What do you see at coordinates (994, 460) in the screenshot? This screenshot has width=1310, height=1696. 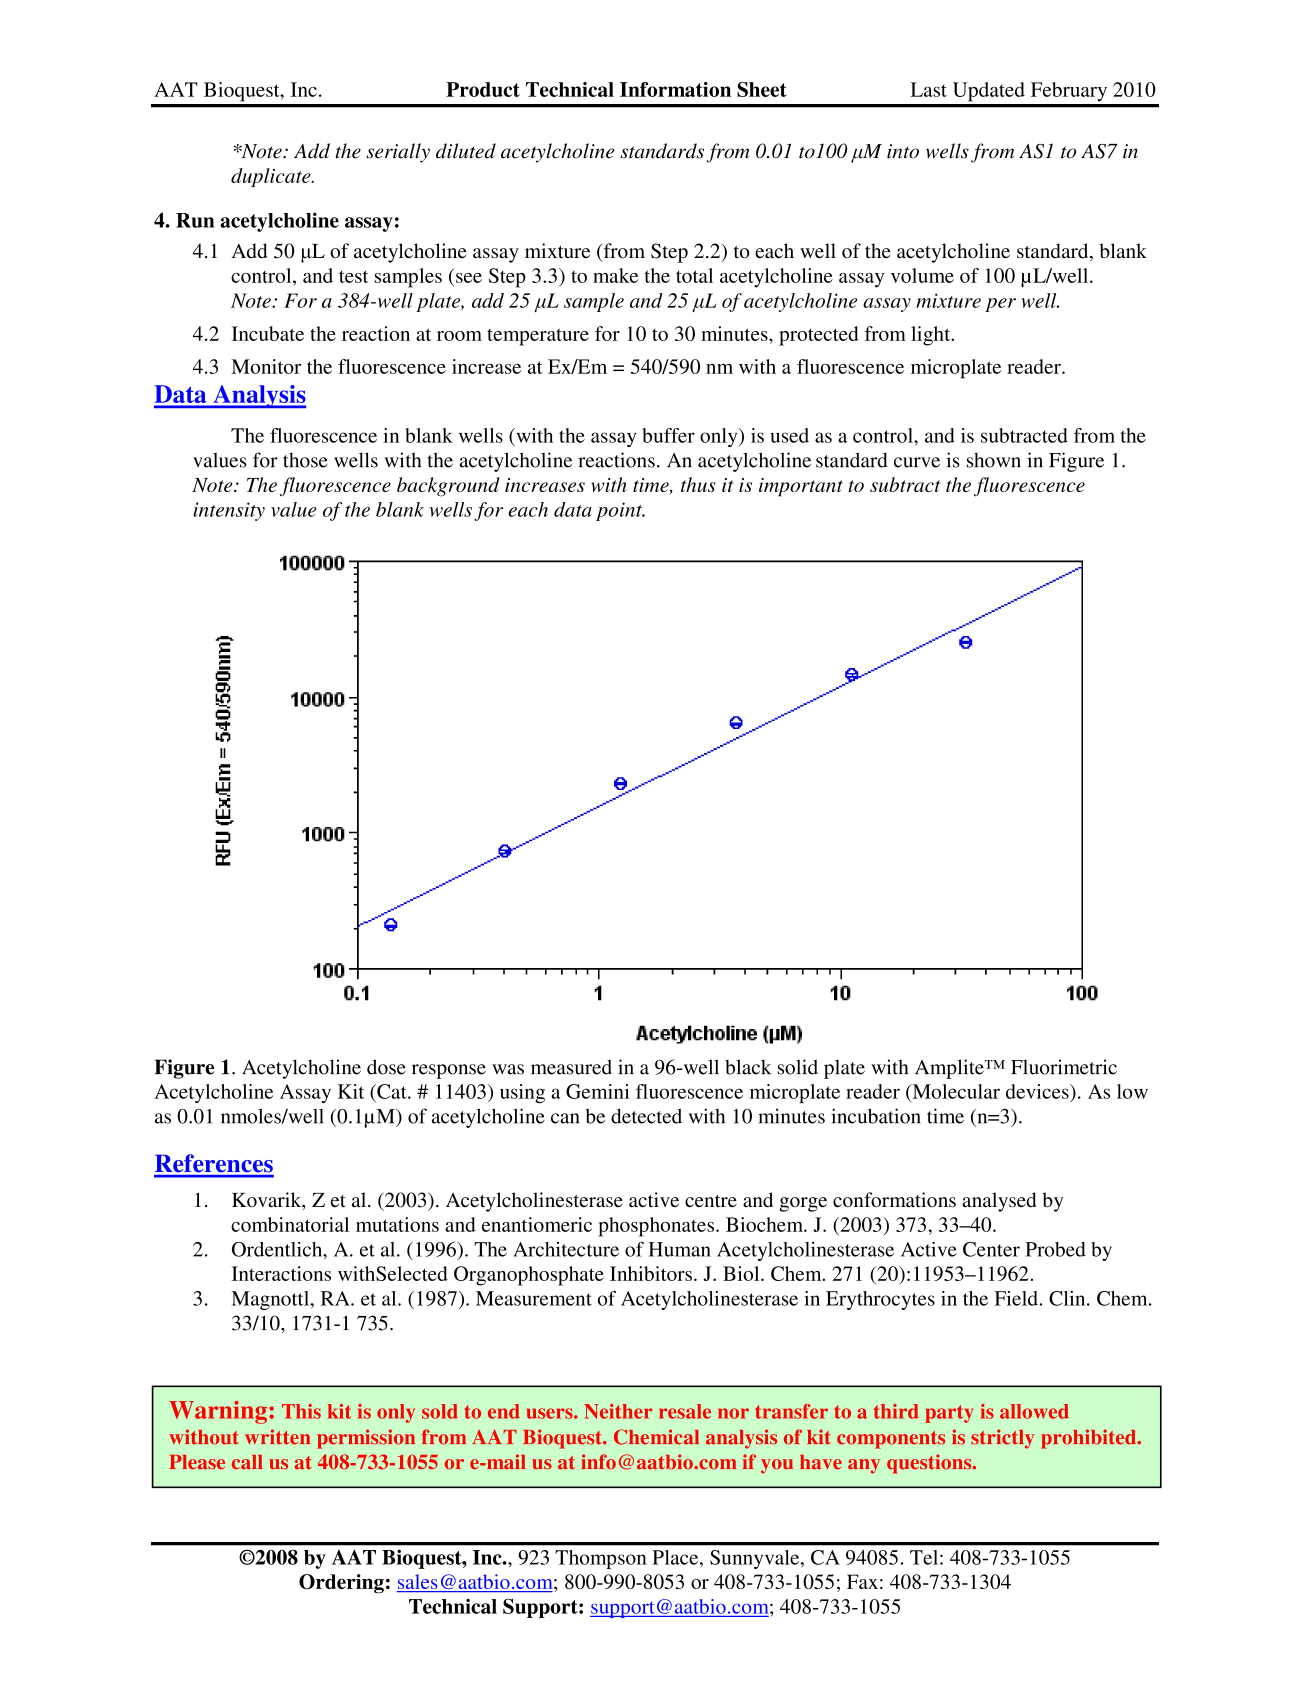 I see `shown` at bounding box center [994, 460].
